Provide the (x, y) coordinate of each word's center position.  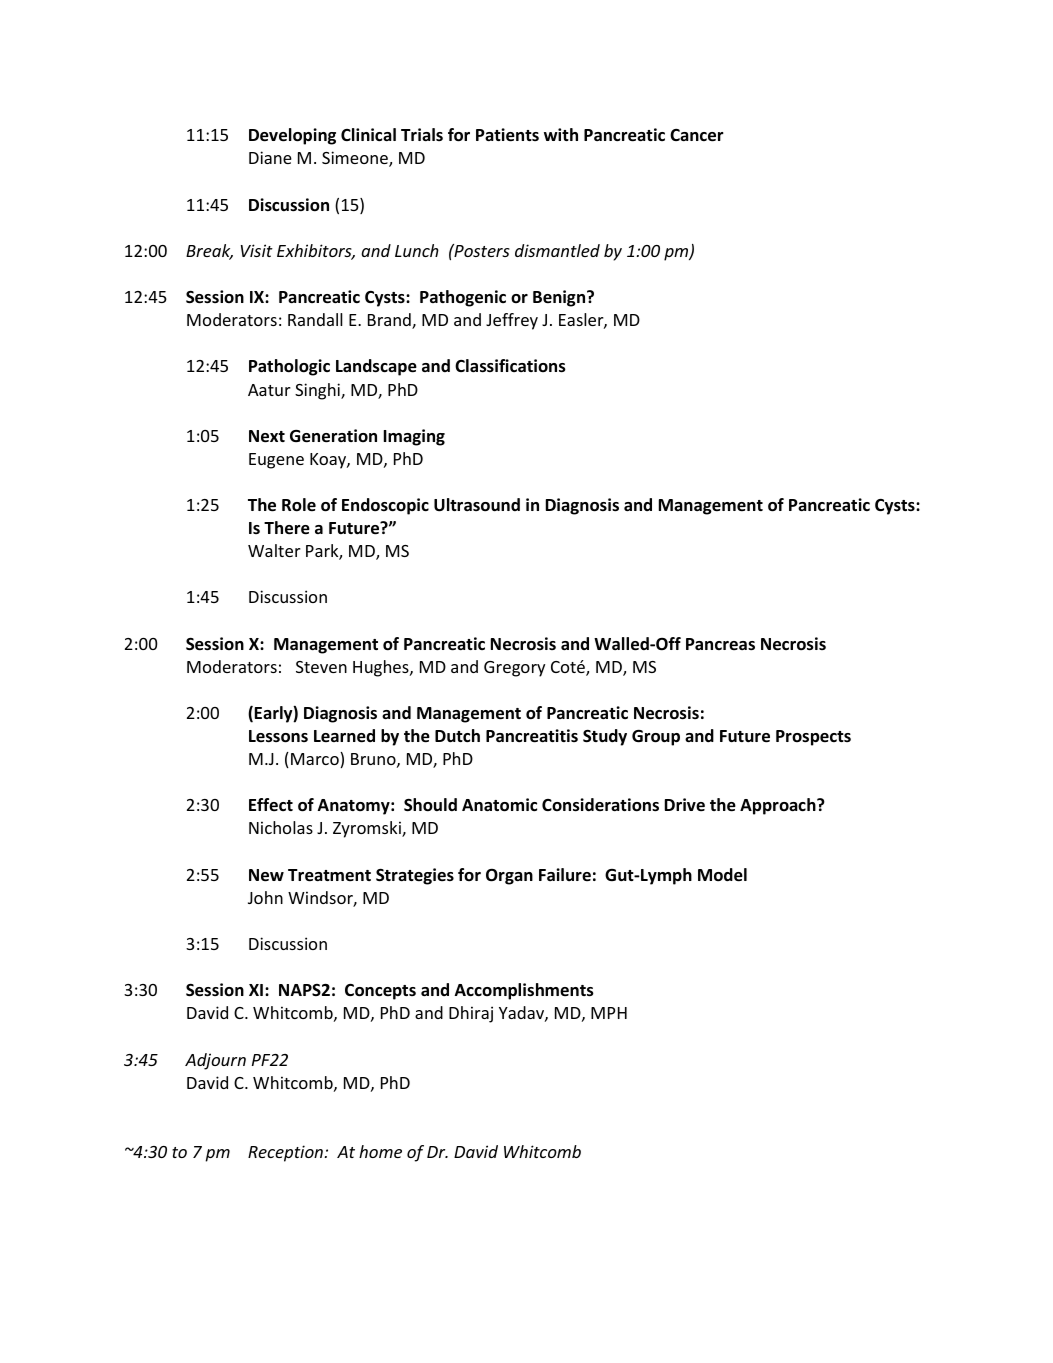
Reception (285, 1153)
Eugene (276, 461)
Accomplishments (524, 991)
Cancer (697, 135)
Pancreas (720, 644)
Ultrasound (477, 505)
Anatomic (499, 805)
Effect (271, 805)
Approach (779, 806)
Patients (507, 135)
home (380, 1151)
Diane (270, 157)
